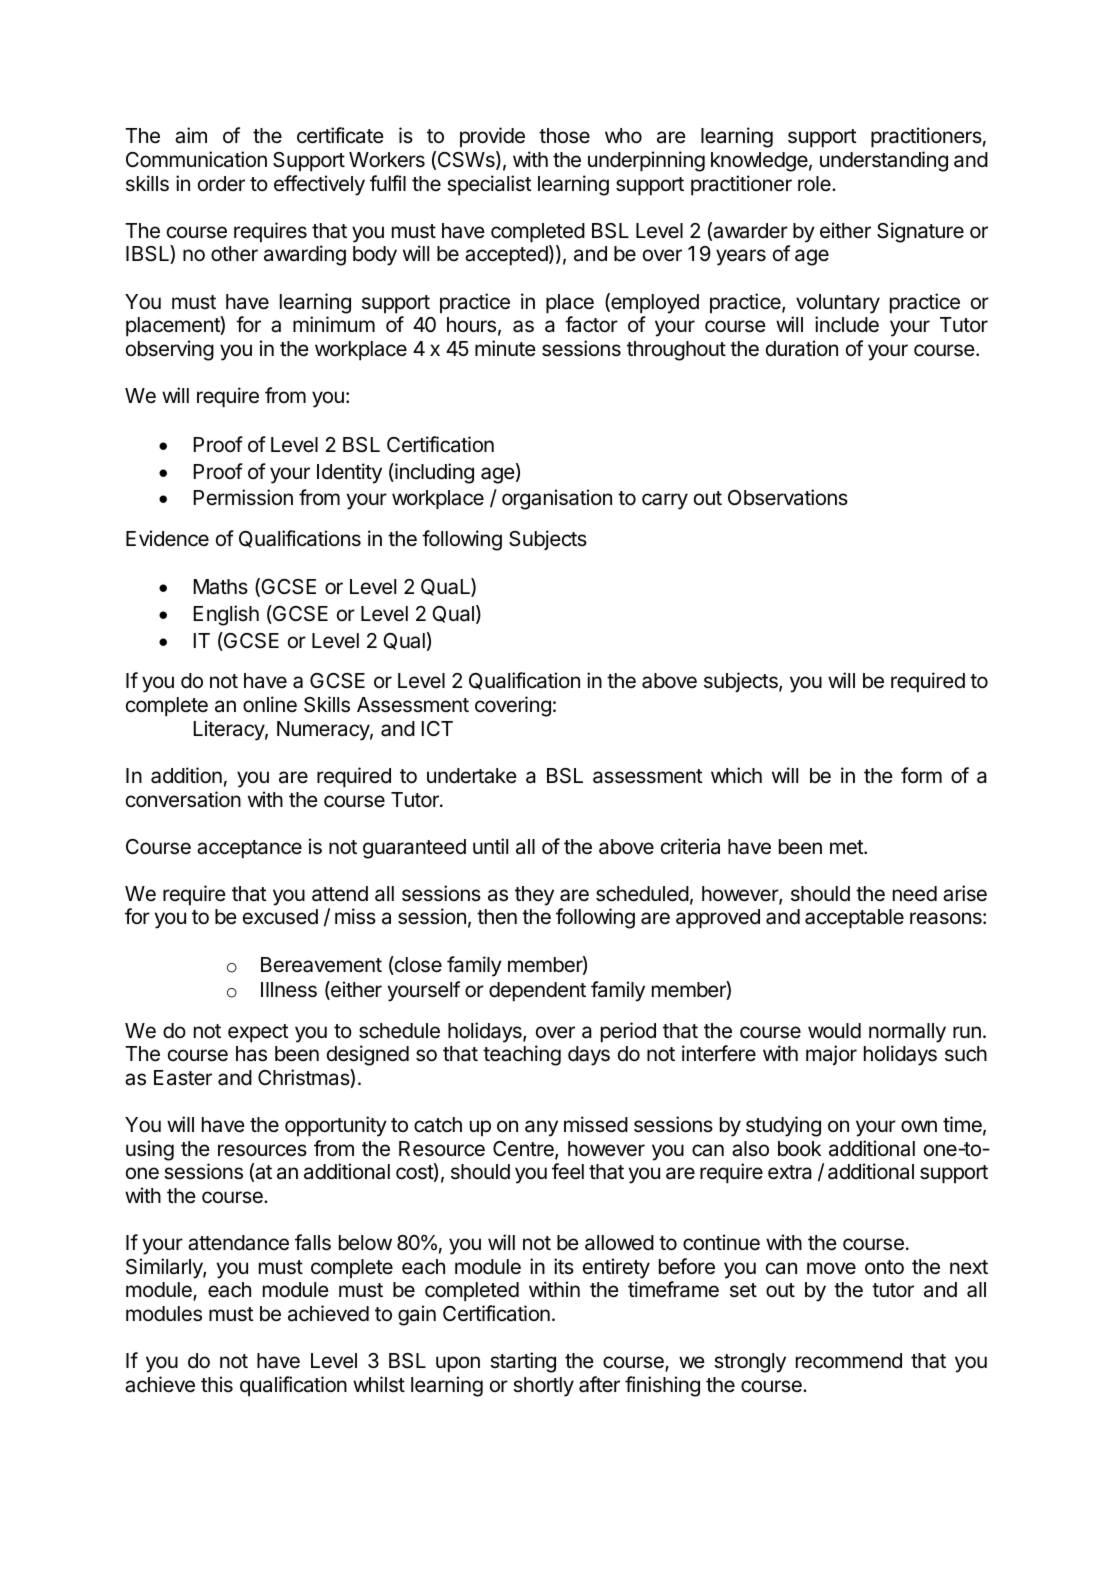 The image size is (1111, 1571). What do you see at coordinates (921, 775) in the screenshot?
I see `form` at bounding box center [921, 775].
